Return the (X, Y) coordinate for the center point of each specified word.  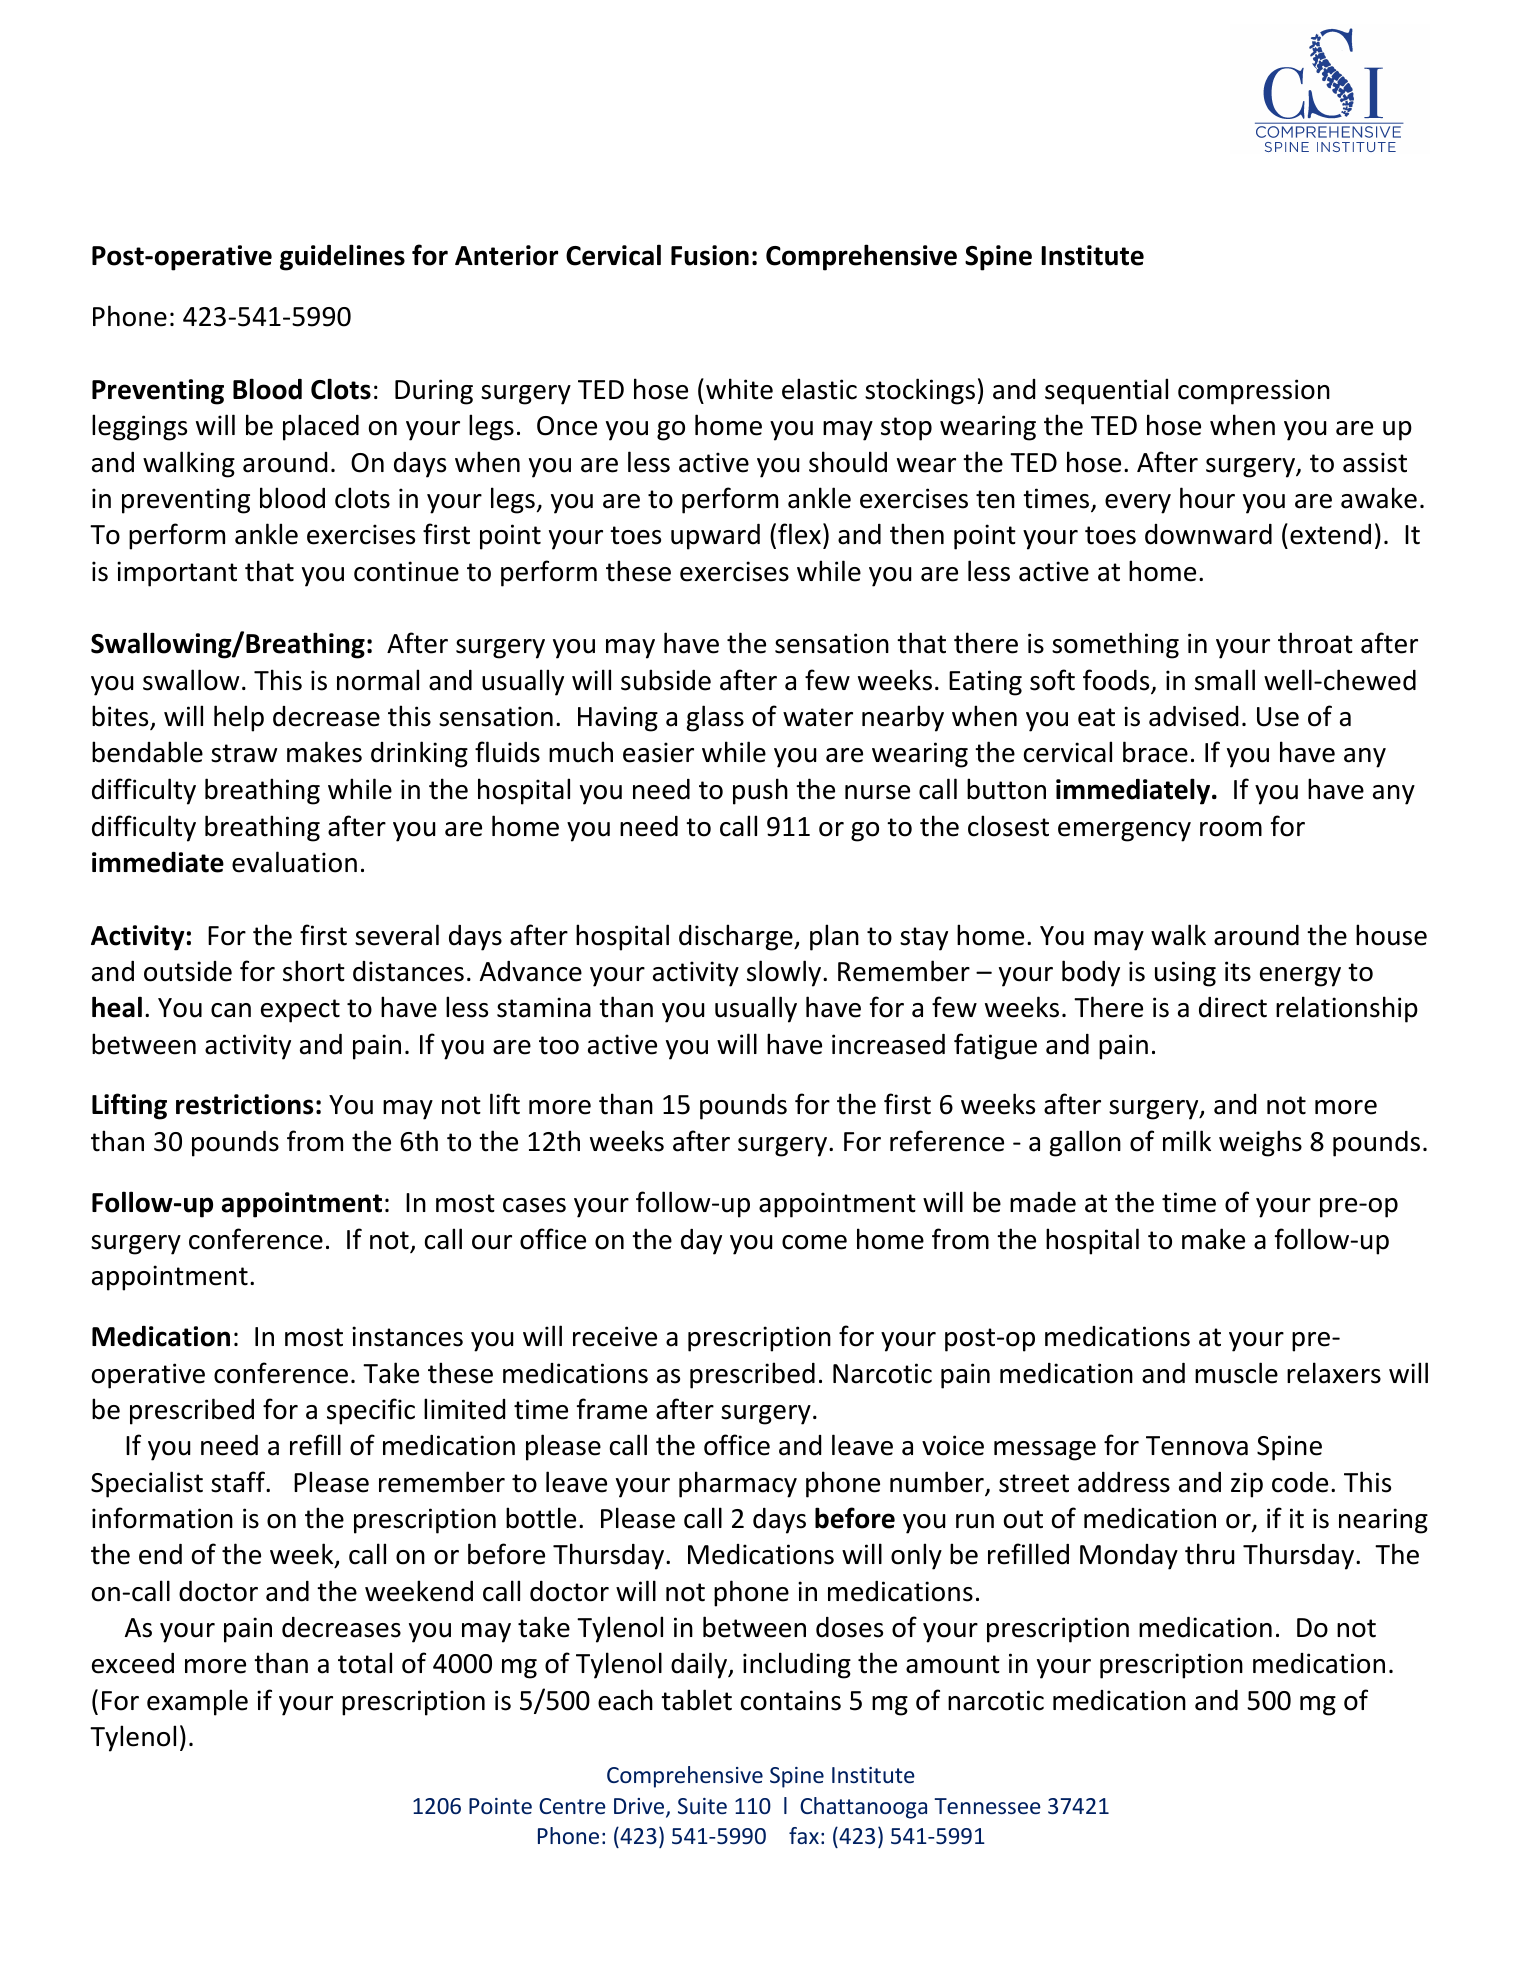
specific (371, 1411)
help (239, 718)
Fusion (710, 255)
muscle (1236, 1373)
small (1225, 680)
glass (715, 718)
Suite (702, 1806)
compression (1254, 392)
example (197, 1702)
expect (300, 1011)
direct (1233, 1007)
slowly (785, 973)
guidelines (342, 257)
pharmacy (738, 1484)
